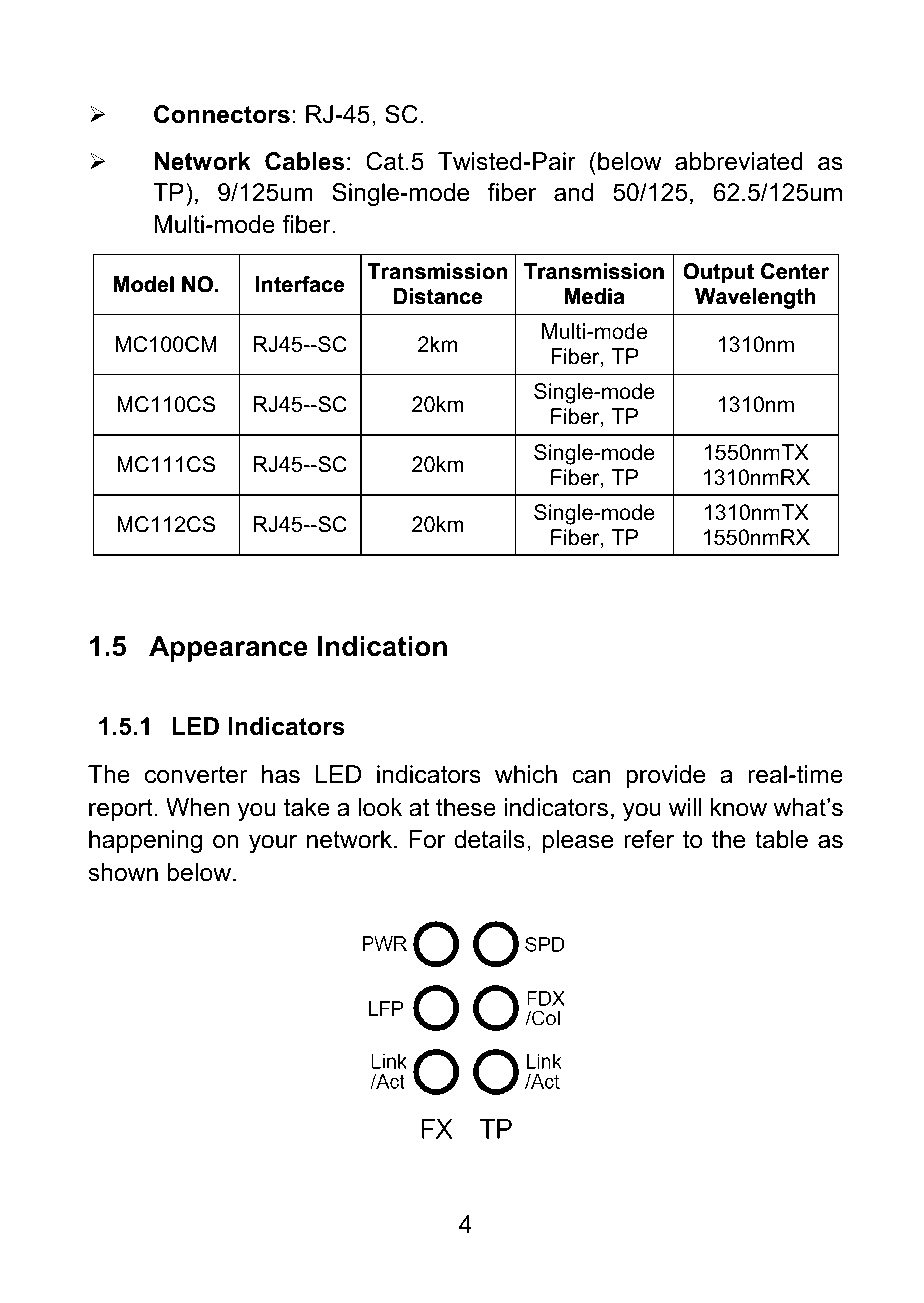 The width and height of the document is (924, 1303). I want to click on happening, so click(145, 841).
